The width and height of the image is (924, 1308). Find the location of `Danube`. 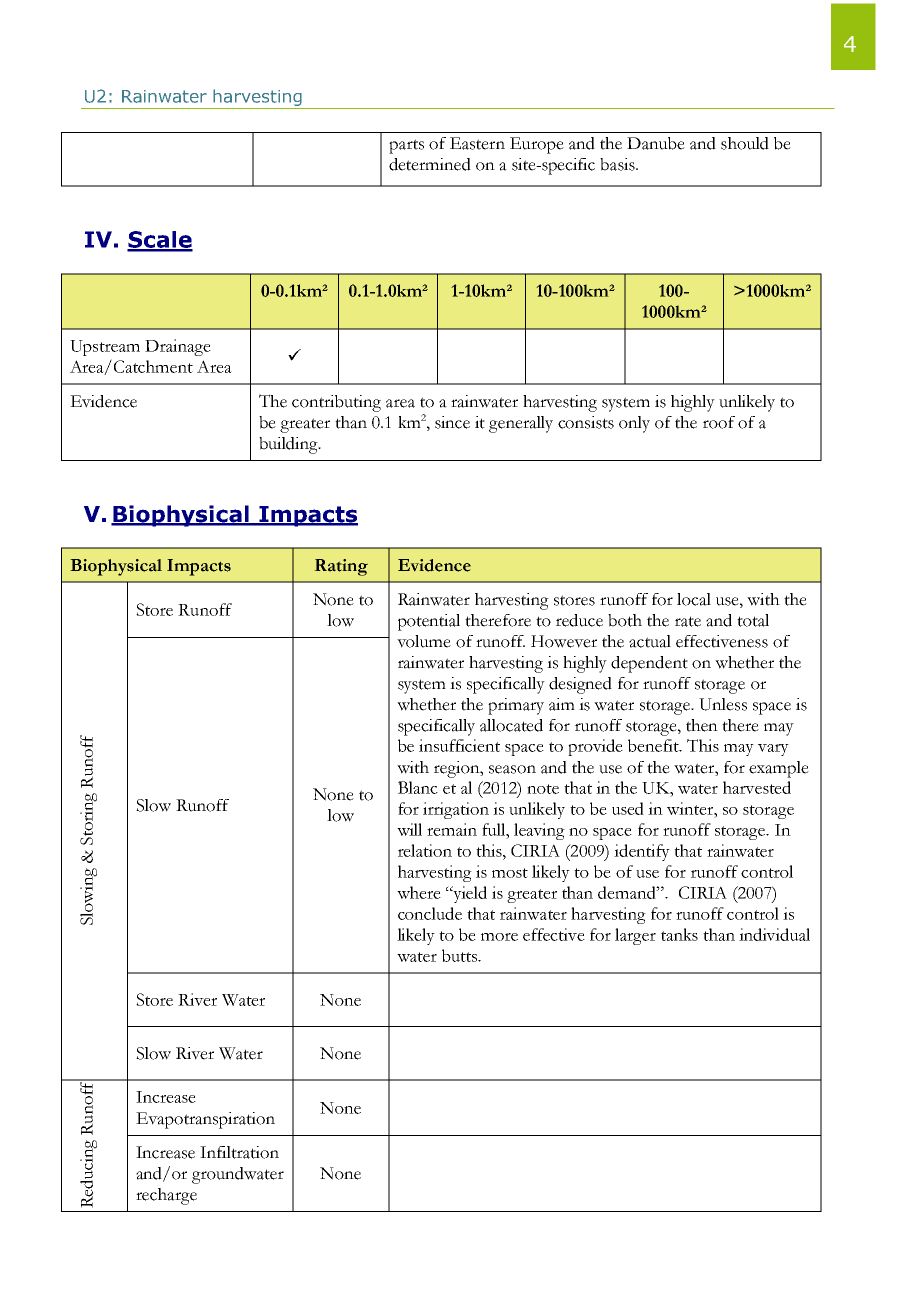

Danube is located at coordinates (656, 143).
